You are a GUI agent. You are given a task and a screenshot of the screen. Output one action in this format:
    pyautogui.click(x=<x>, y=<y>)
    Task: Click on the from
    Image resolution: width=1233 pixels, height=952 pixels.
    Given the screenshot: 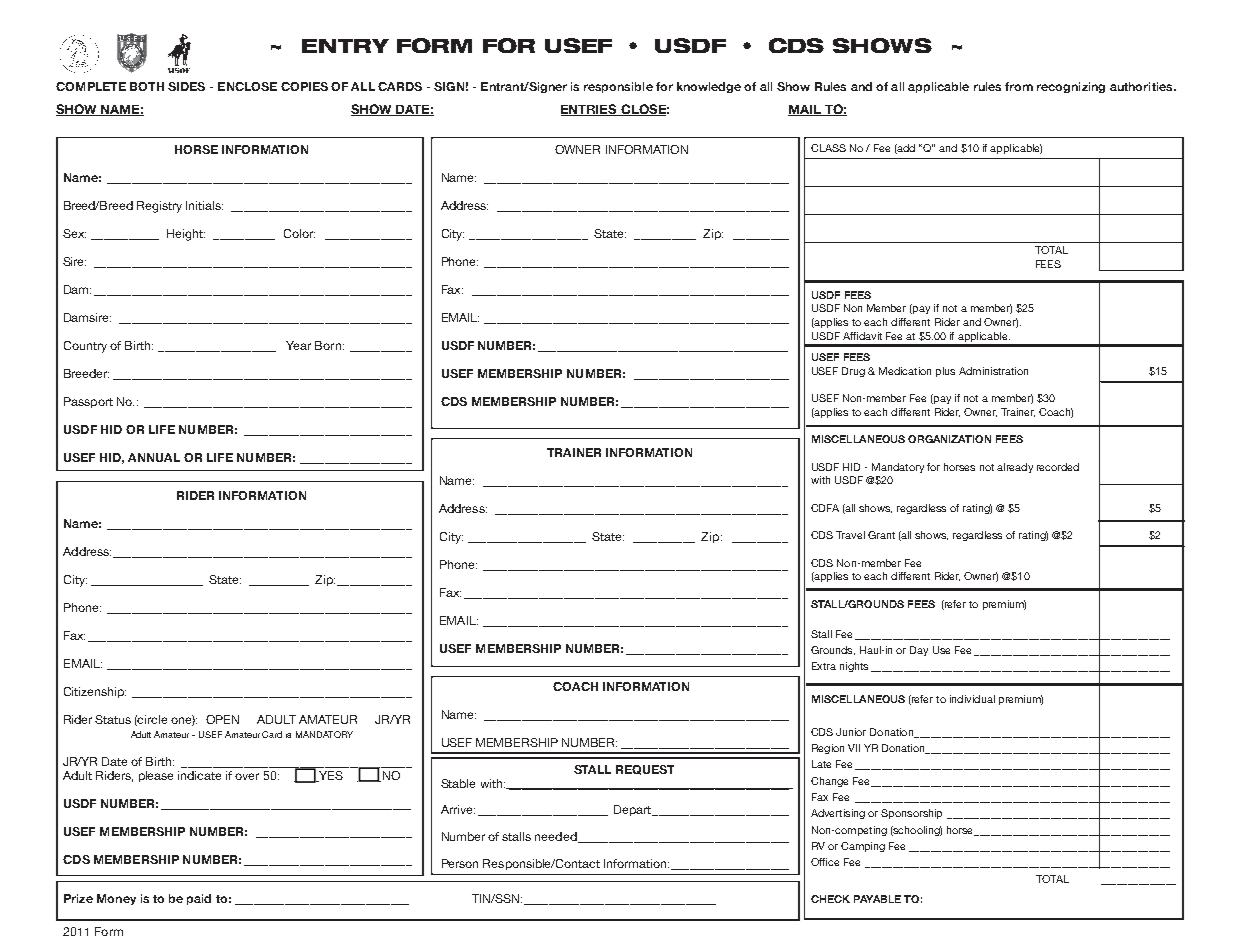 What is the action you would take?
    pyautogui.click(x=1019, y=86)
